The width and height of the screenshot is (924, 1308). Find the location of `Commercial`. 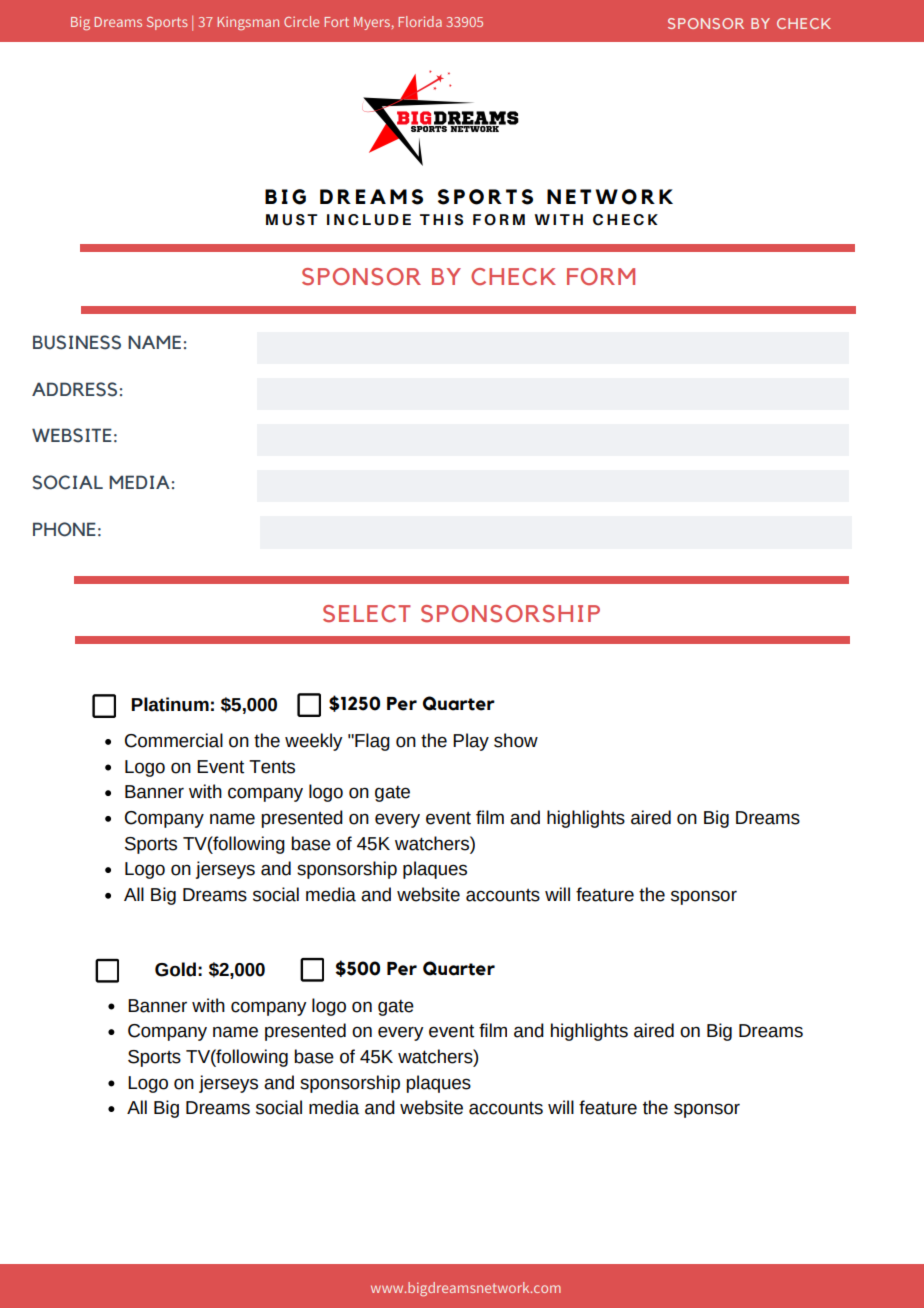

Commercial is located at coordinates (174, 740).
